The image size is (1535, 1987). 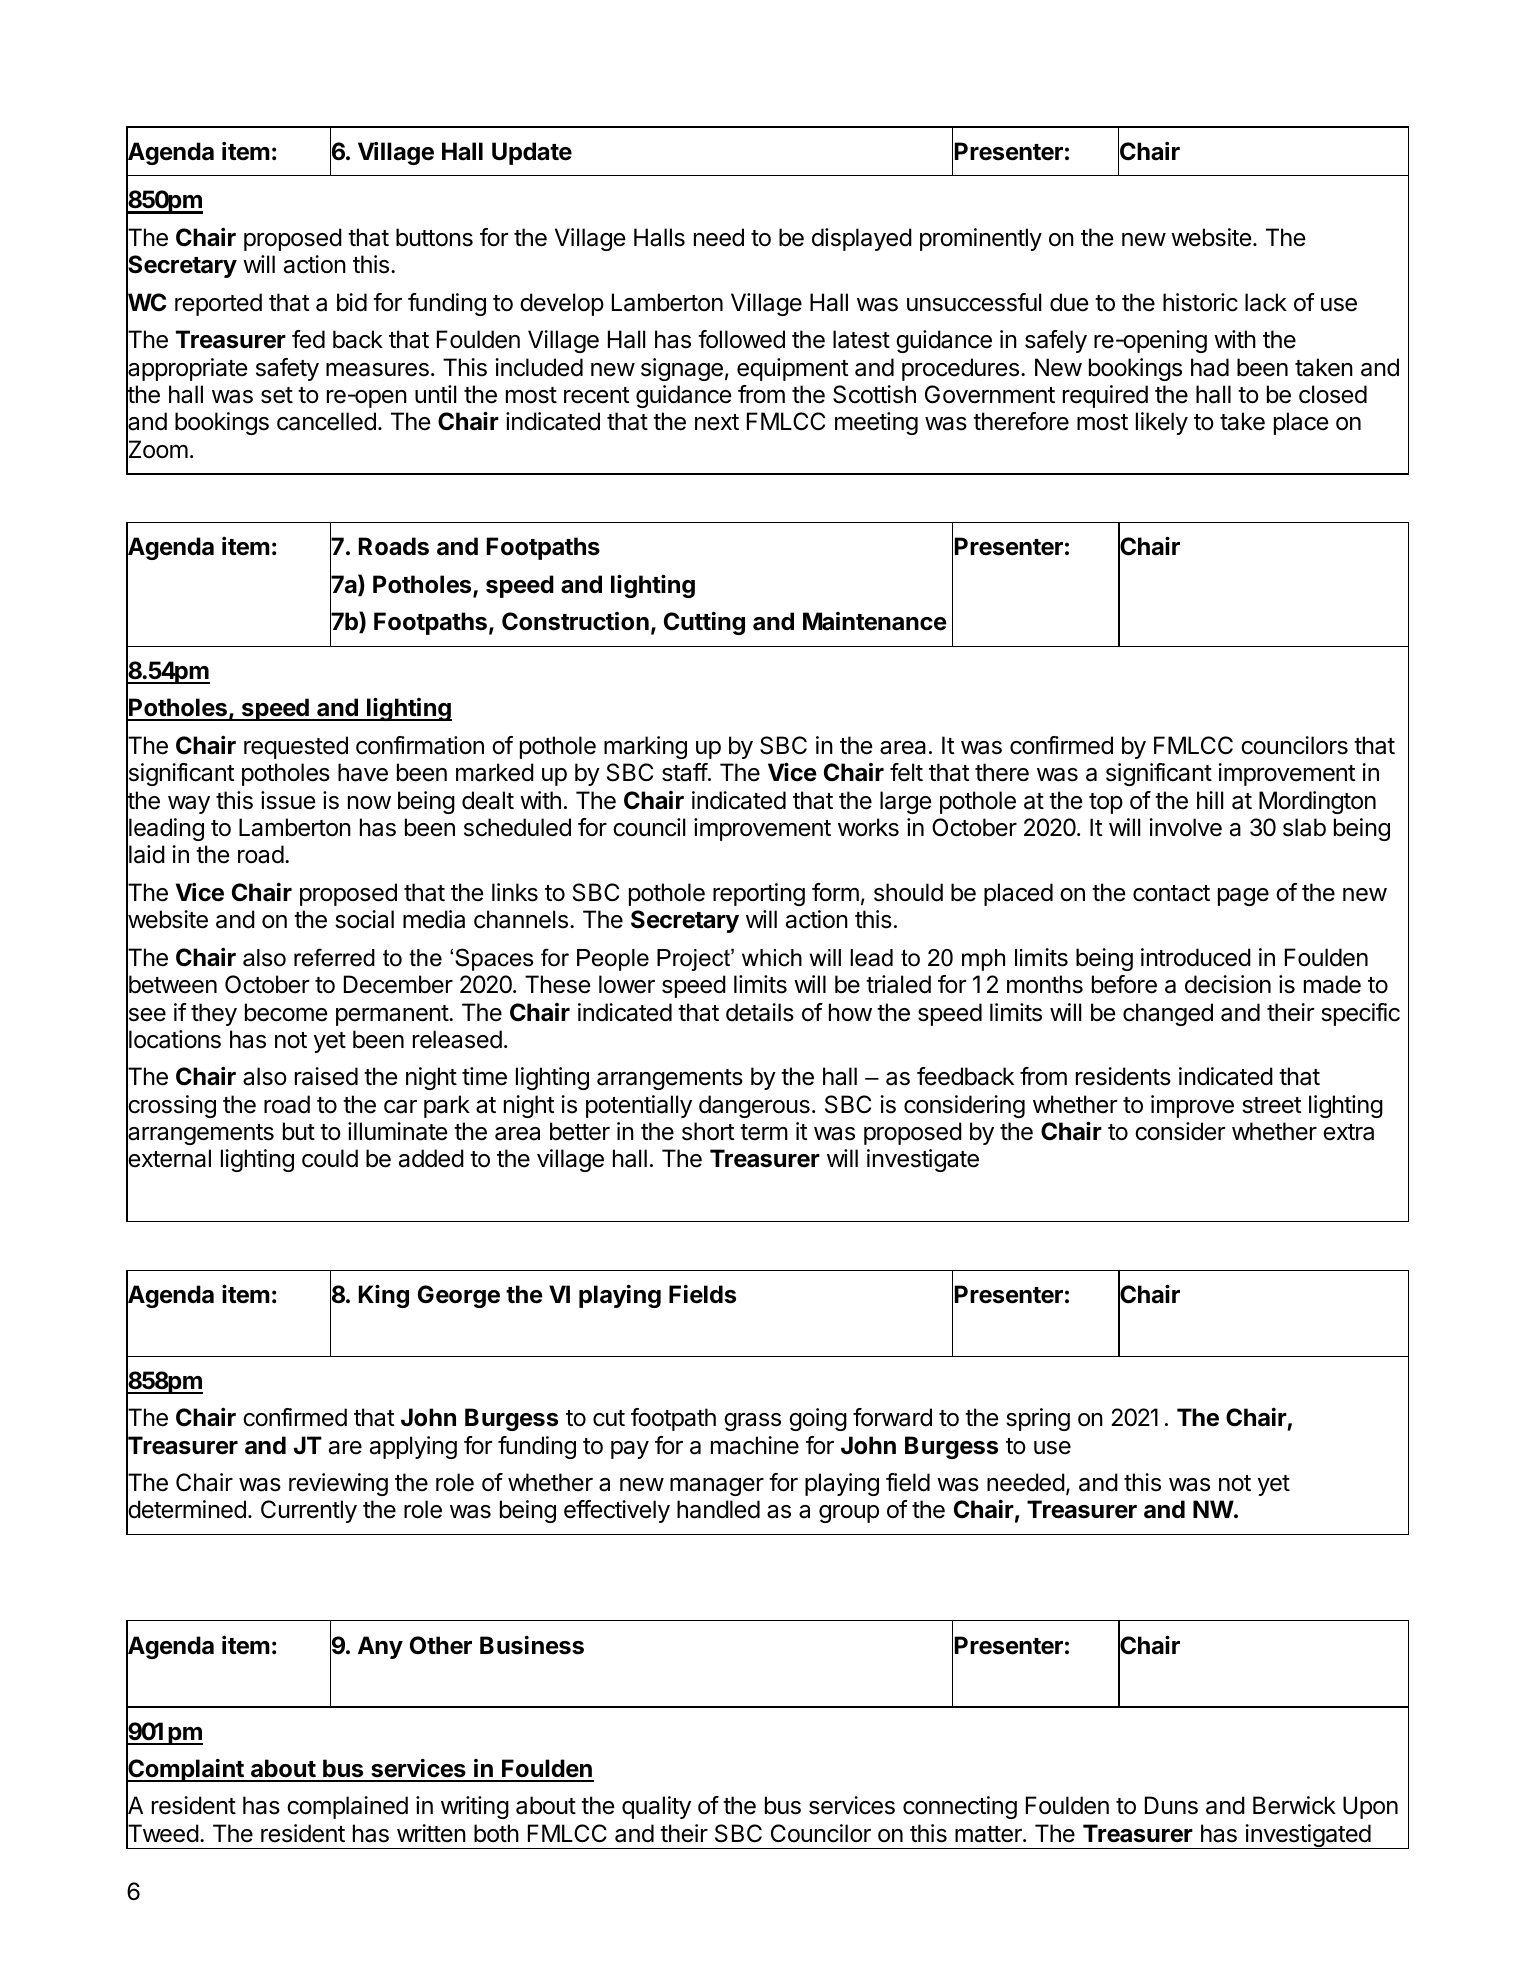 I want to click on spring, so click(x=1038, y=1419).
